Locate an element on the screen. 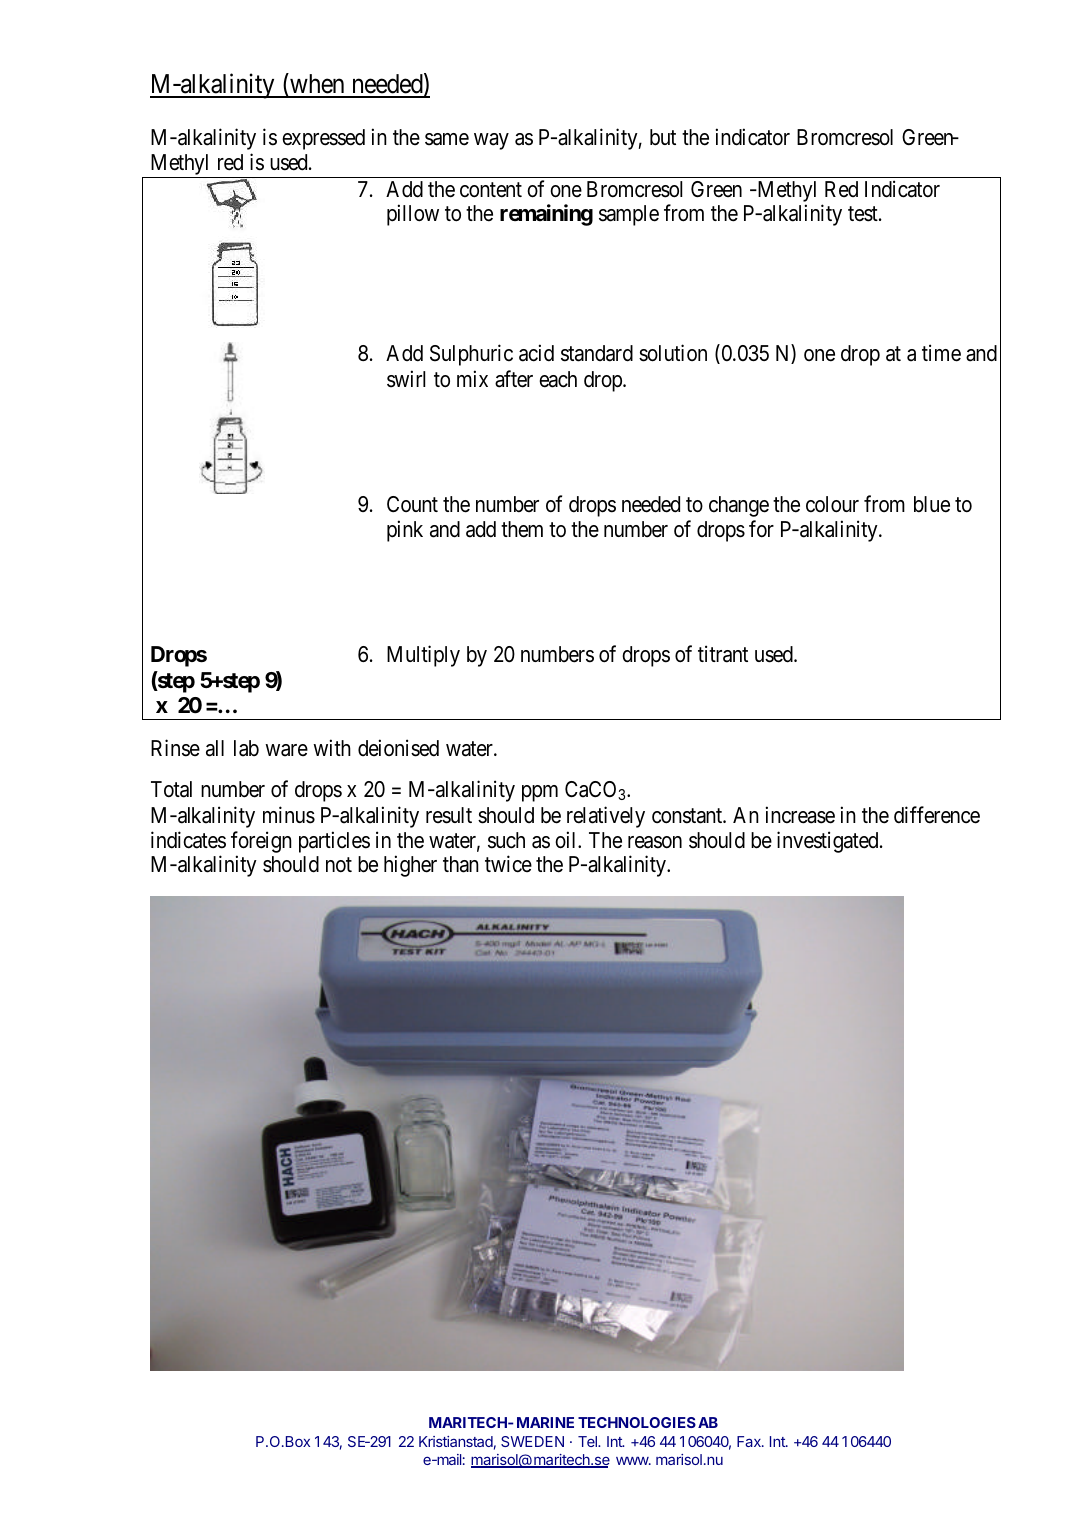  investigated is located at coordinates (829, 842).
